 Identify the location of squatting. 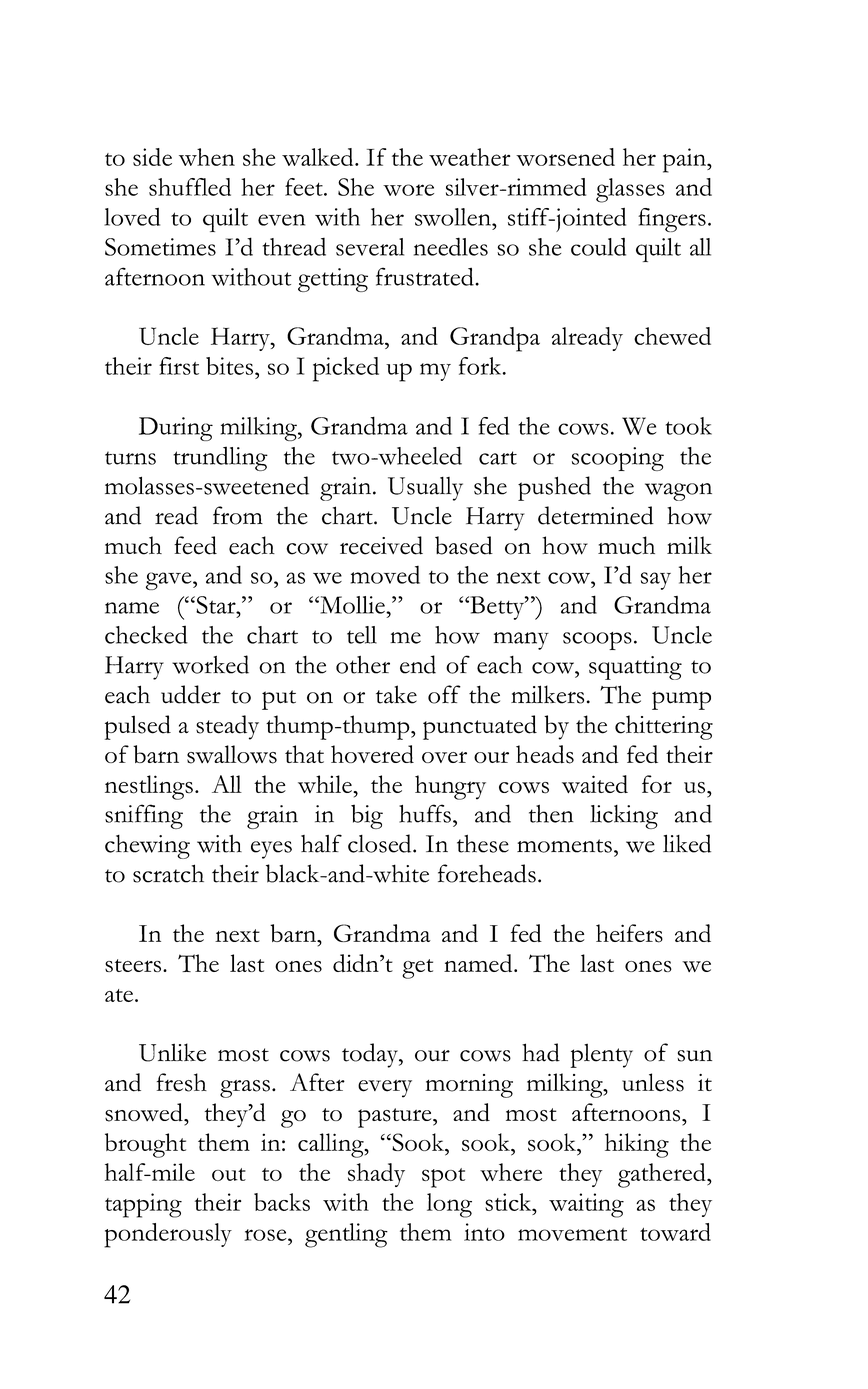
(635, 668).
